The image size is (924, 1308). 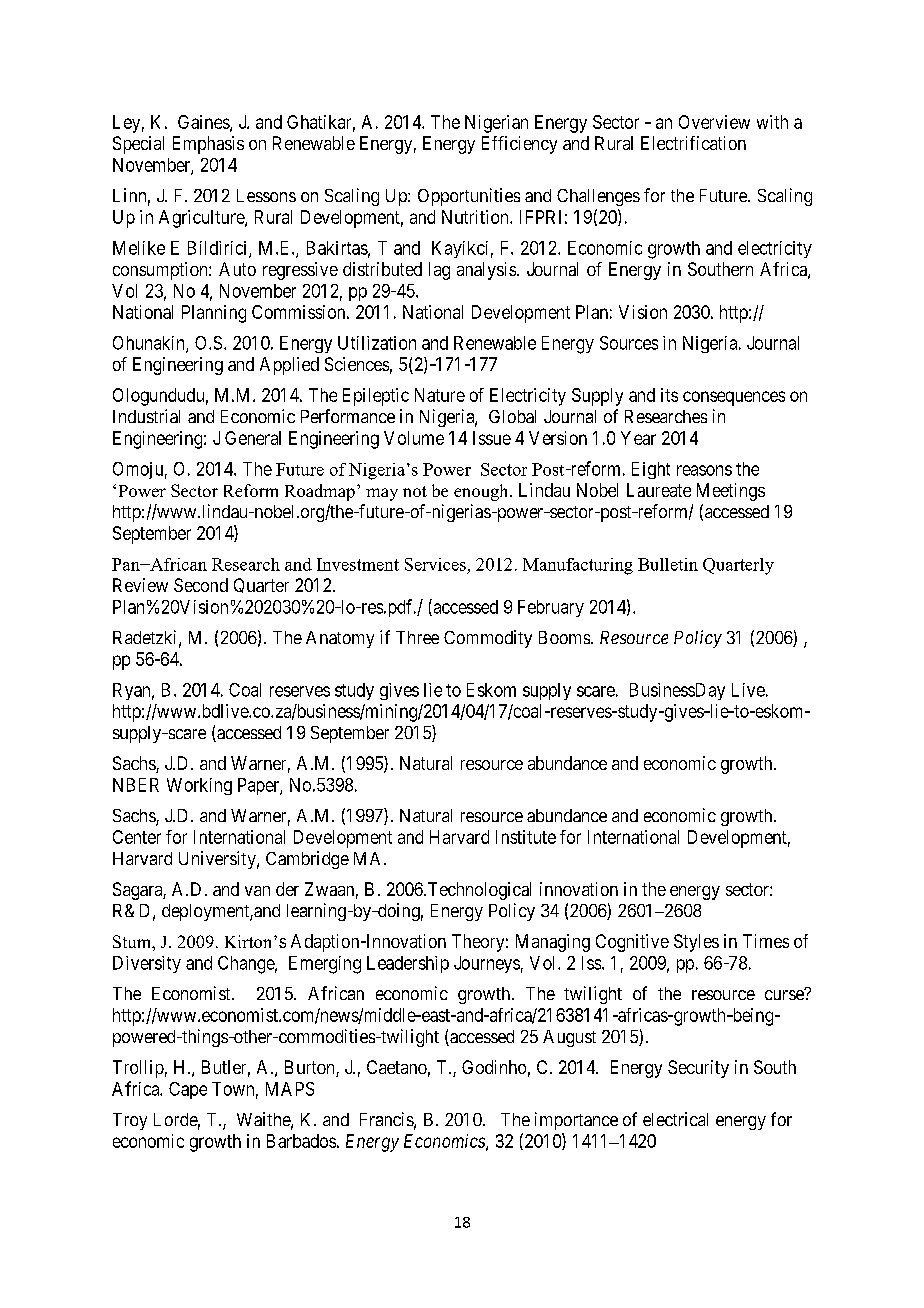 I want to click on Cape, so click(x=188, y=1090).
